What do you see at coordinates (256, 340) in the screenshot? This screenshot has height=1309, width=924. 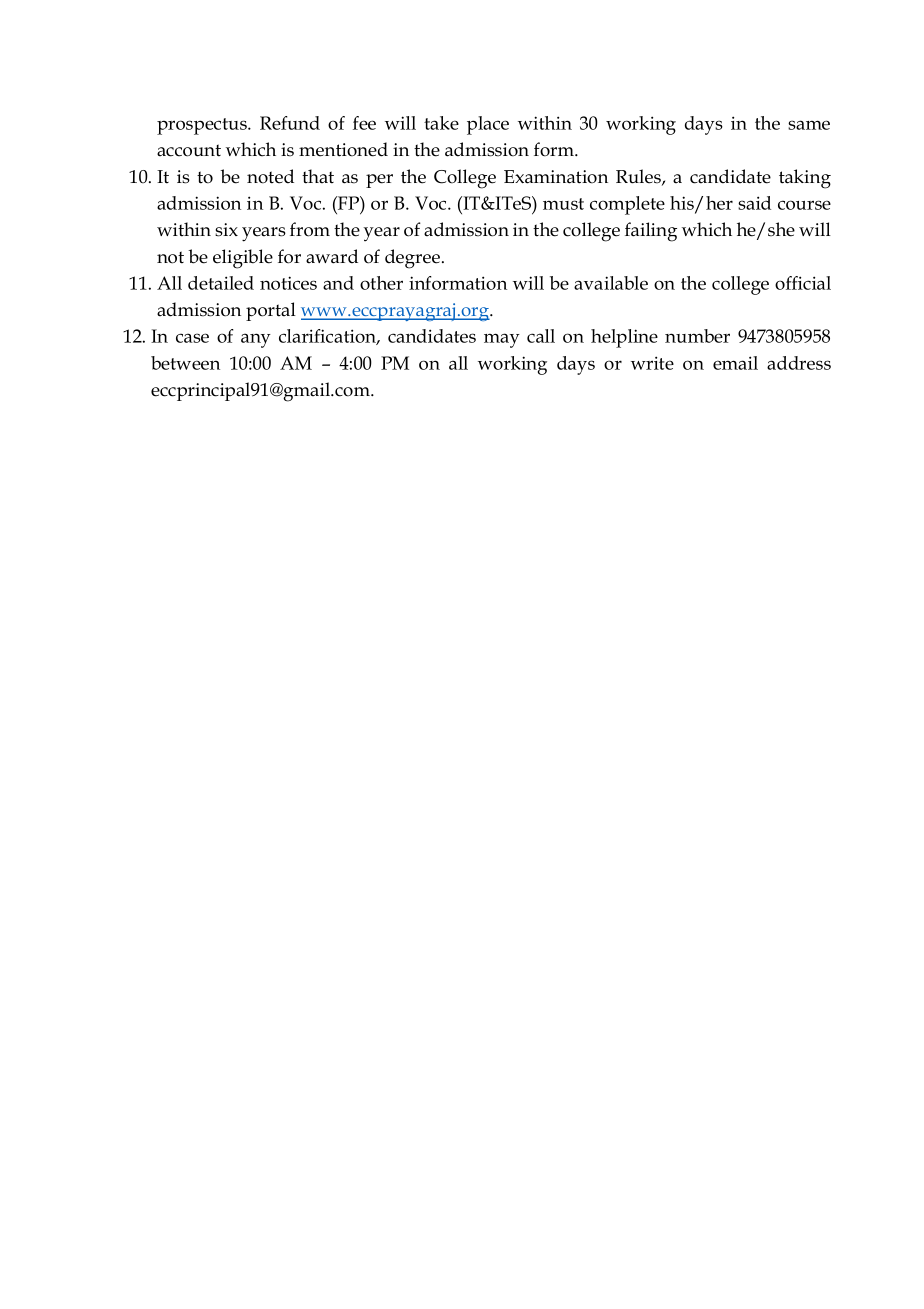 I see `any` at bounding box center [256, 340].
